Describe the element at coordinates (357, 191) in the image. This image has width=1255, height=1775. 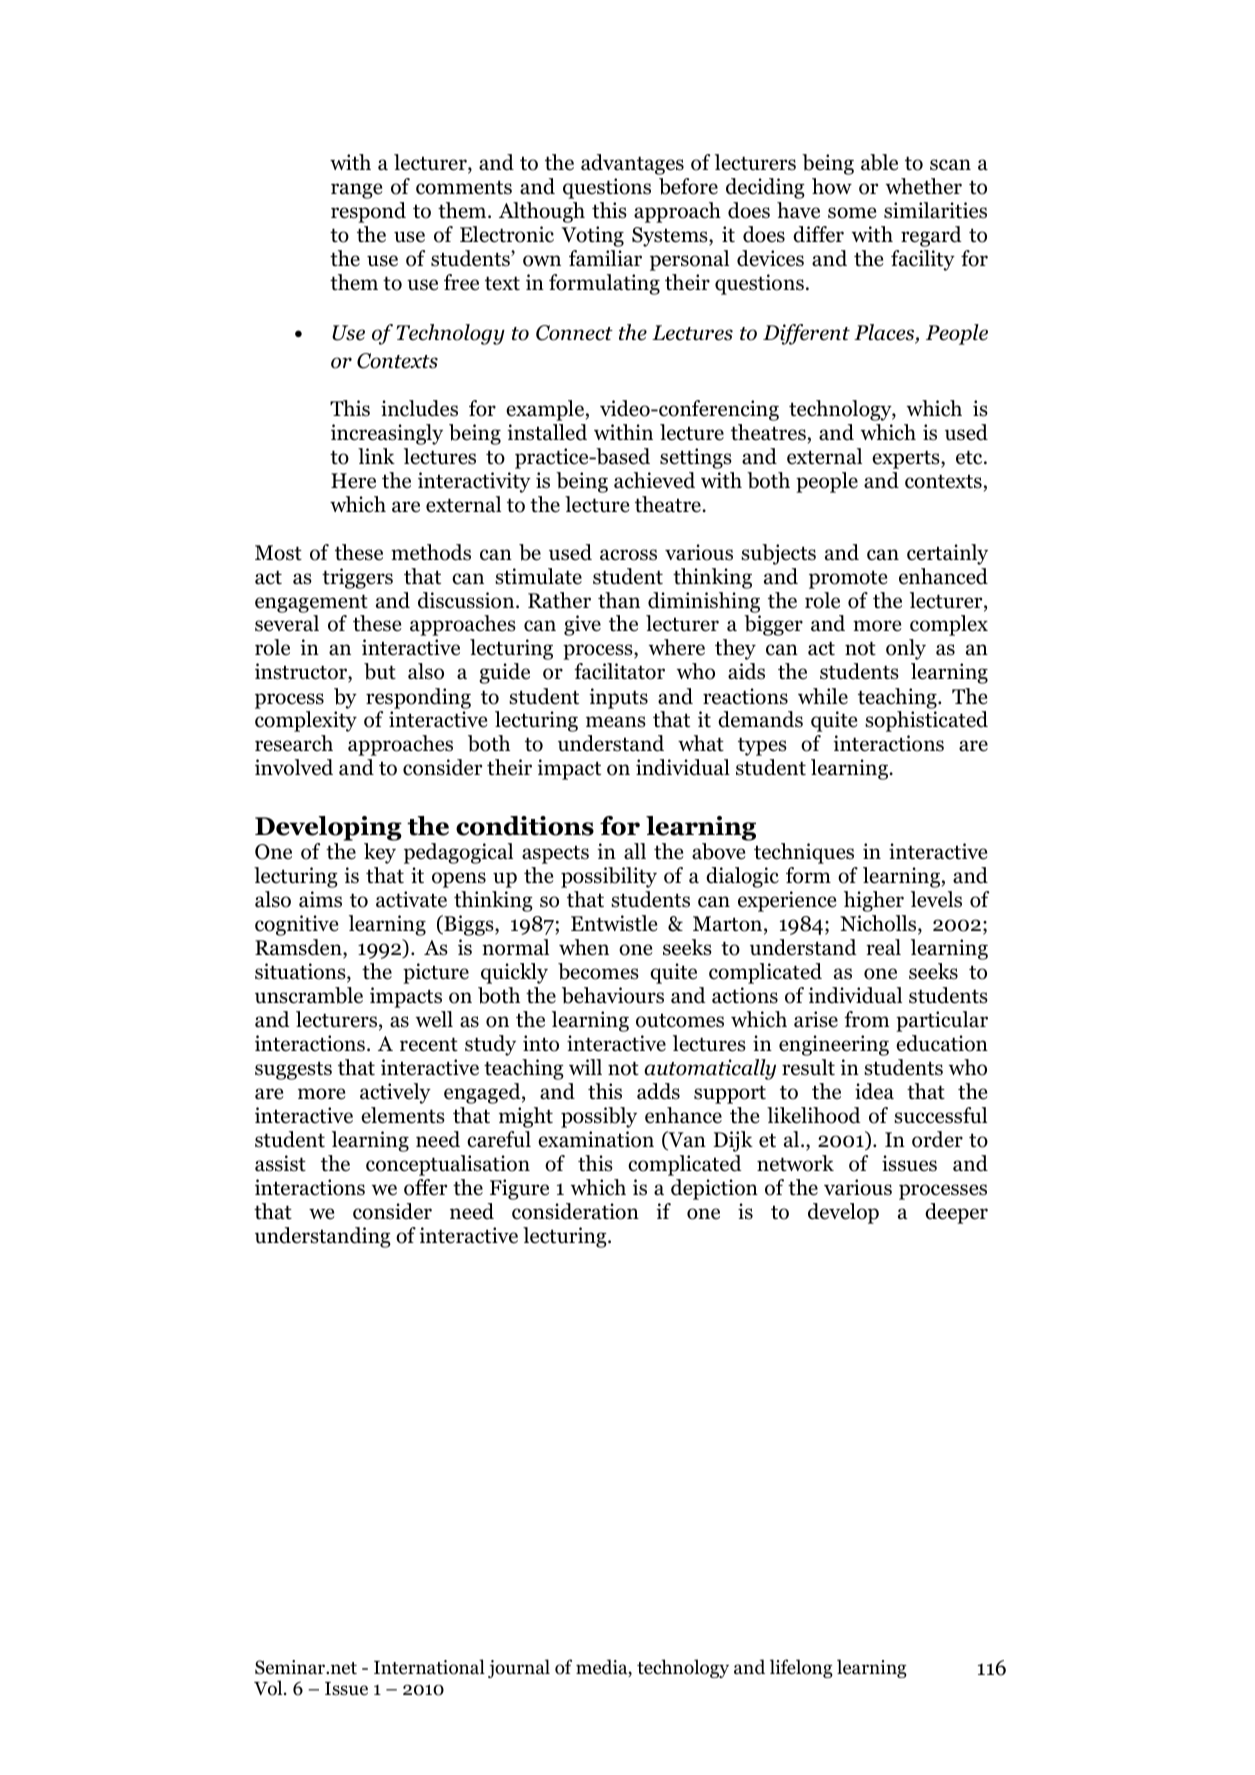
I see `range` at that location.
